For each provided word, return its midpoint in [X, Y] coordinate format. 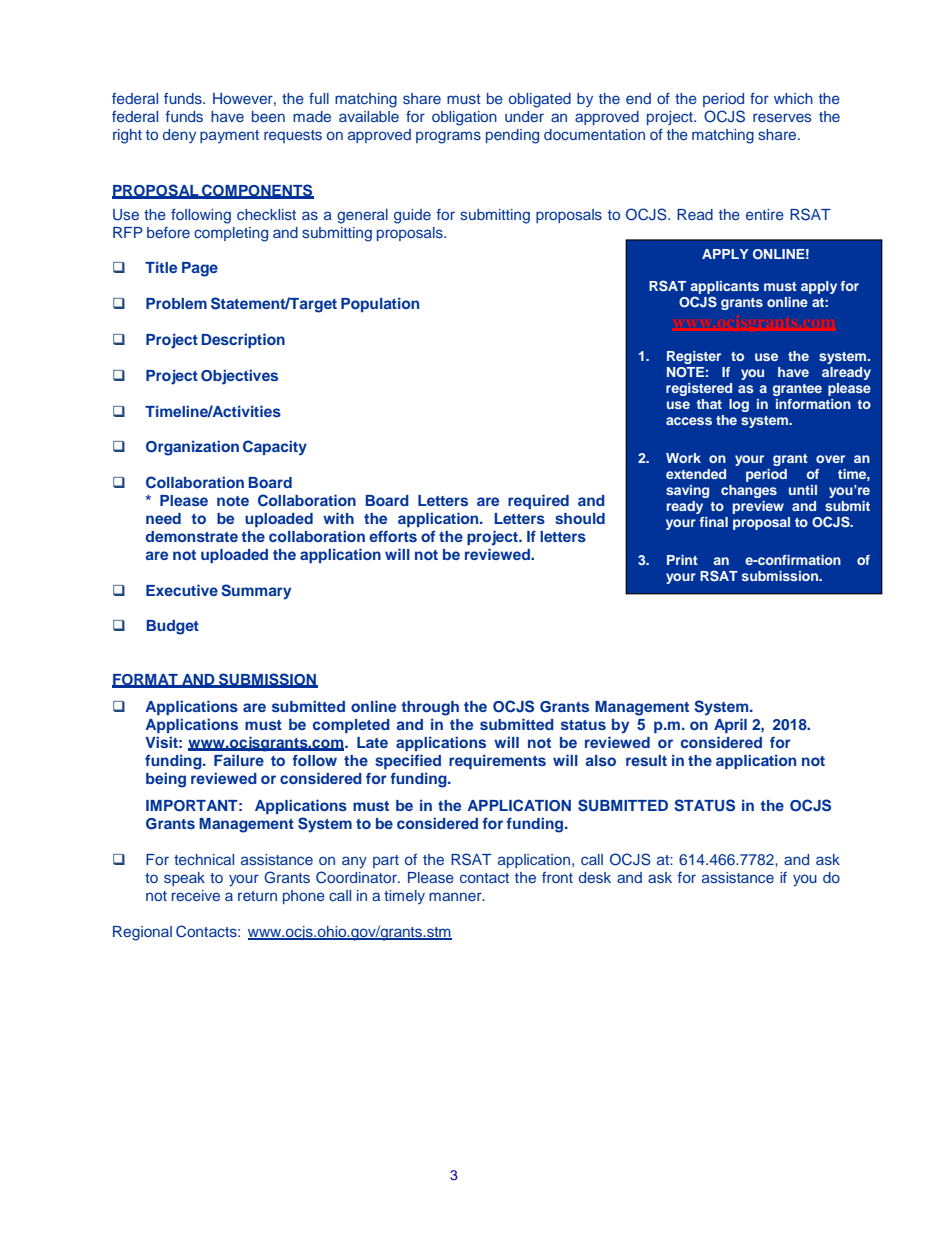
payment [229, 136]
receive [196, 895]
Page [200, 269]
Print [682, 560]
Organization [192, 448]
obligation [464, 118]
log [739, 405]
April [730, 725]
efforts [393, 536]
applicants [724, 287]
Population [380, 304]
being [166, 780]
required [538, 501]
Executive [182, 590]
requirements [497, 761]
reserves [782, 117]
